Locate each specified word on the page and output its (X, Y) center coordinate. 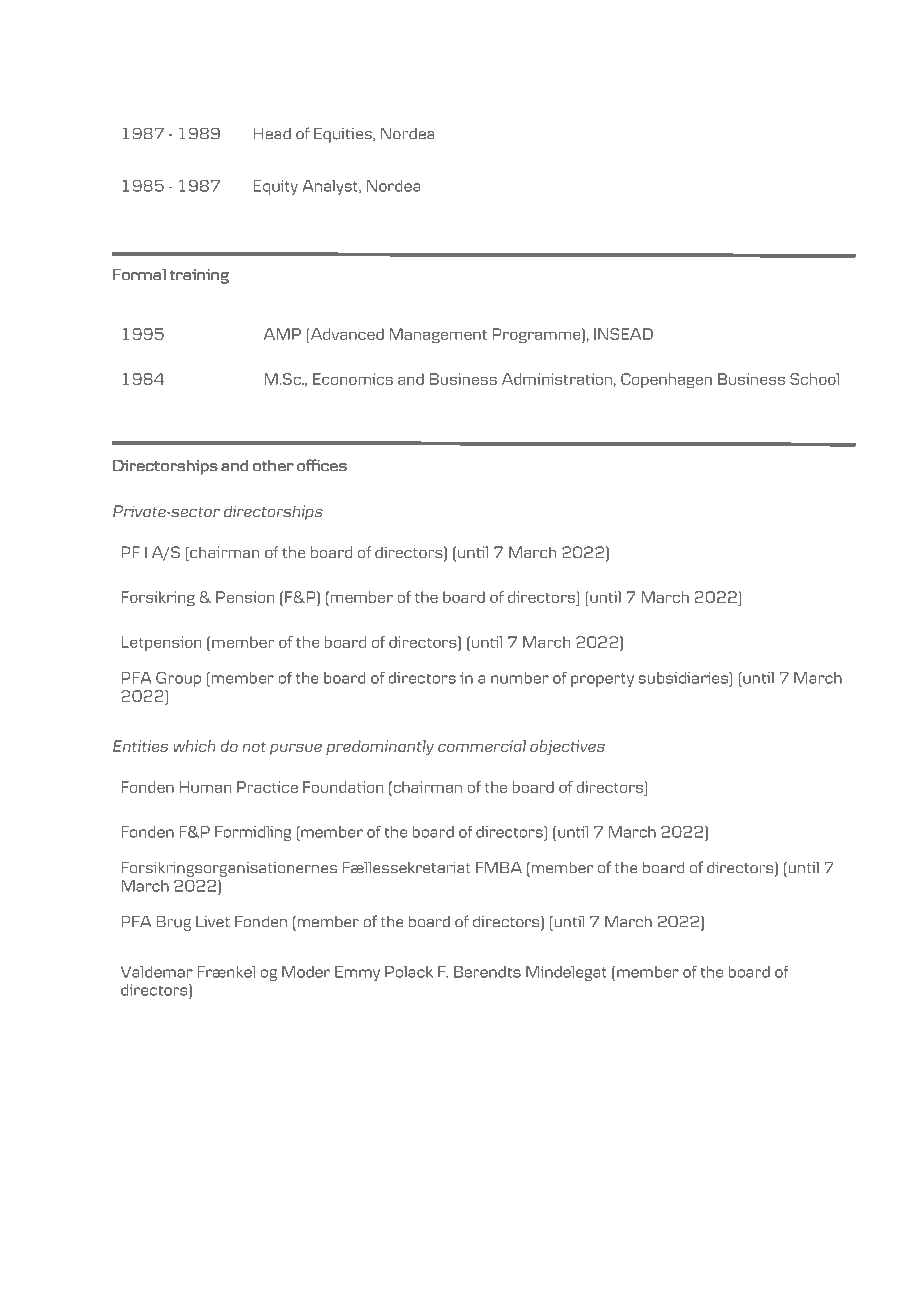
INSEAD (623, 334)
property (602, 680)
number (520, 678)
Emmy (357, 973)
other (273, 466)
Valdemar (157, 972)
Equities (344, 135)
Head (272, 134)
